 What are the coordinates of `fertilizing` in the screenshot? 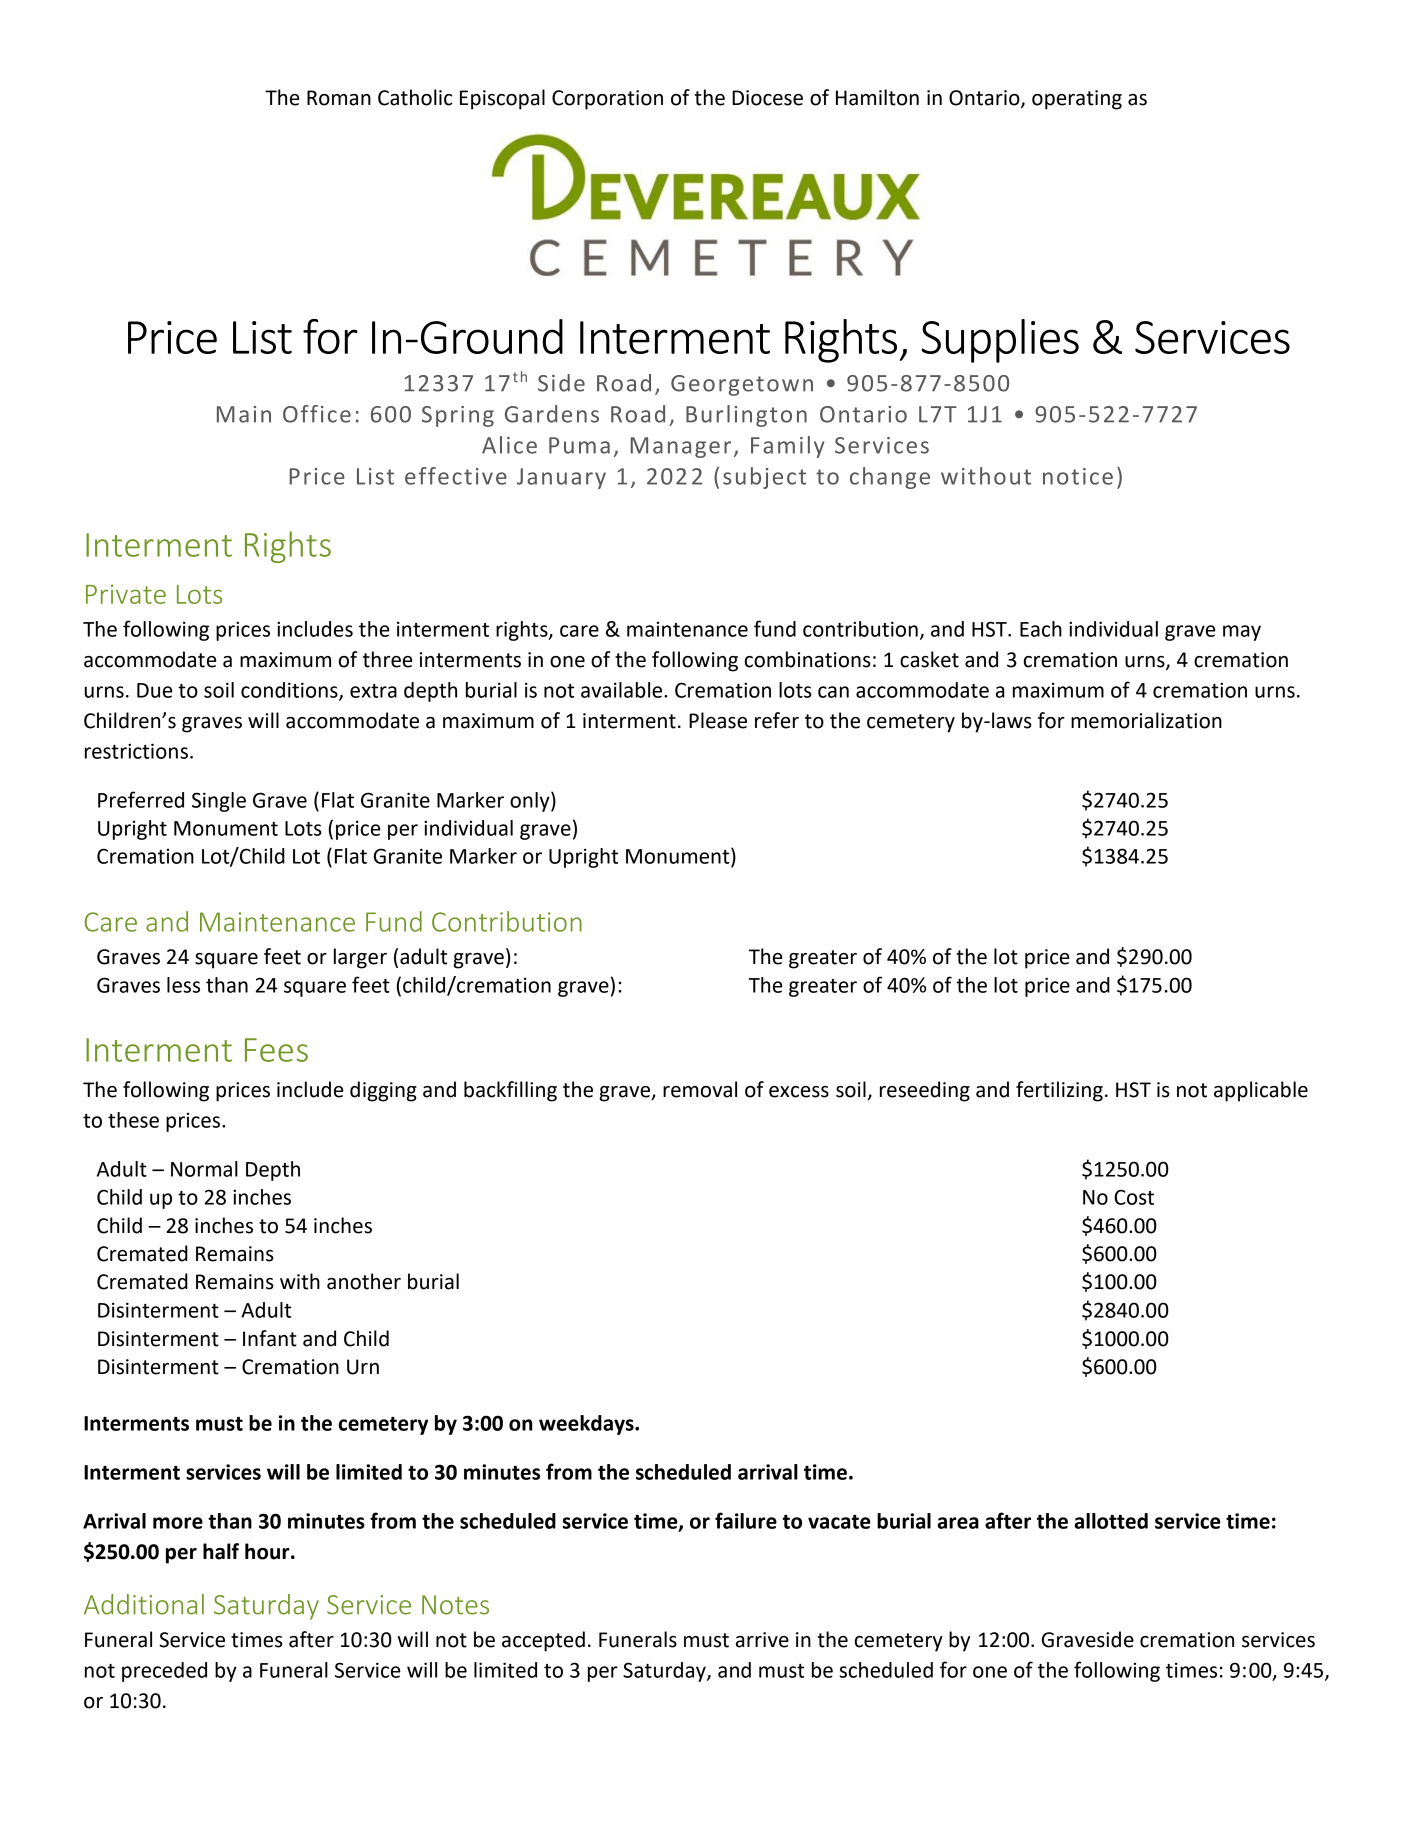 It's located at (1059, 1091).
